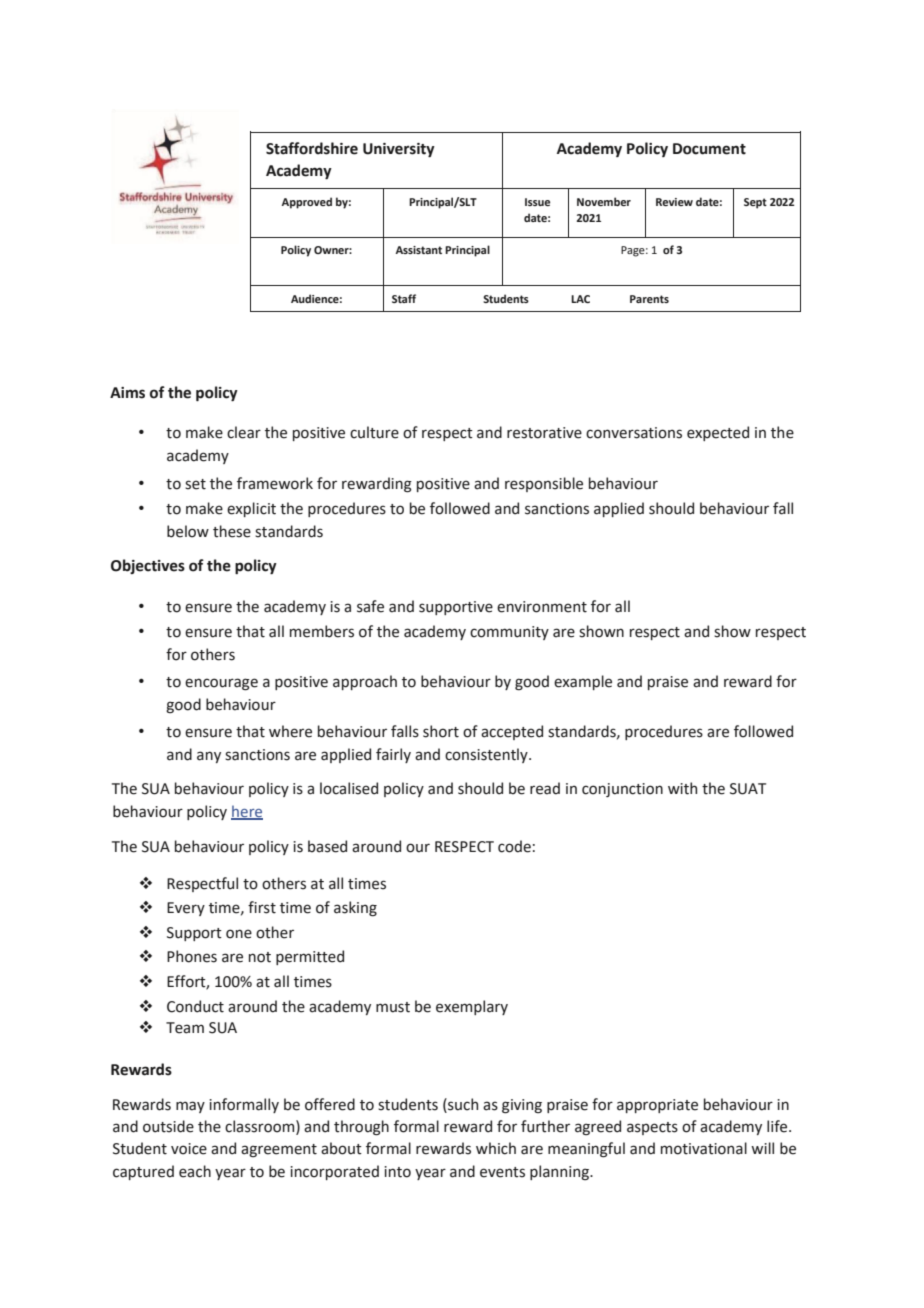  Describe the element at coordinates (195, 484) in the document. I see `set` at that location.
